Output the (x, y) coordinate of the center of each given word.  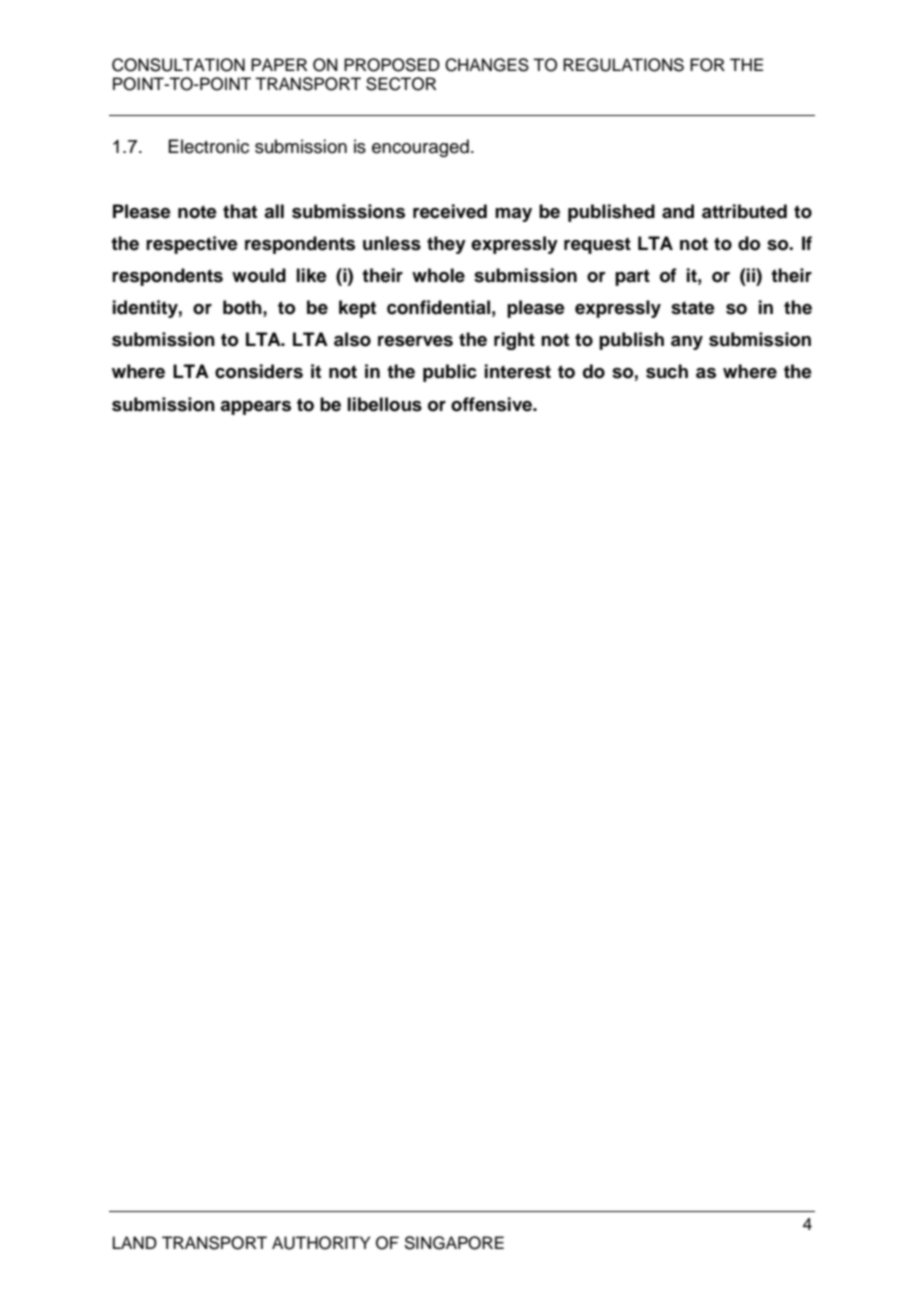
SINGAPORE (454, 1243)
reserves (415, 341)
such (667, 371)
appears (255, 408)
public (450, 373)
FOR (707, 65)
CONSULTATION (178, 65)
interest (518, 371)
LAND (135, 1242)
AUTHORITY (321, 1243)
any (687, 343)
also (352, 339)
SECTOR (401, 84)
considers (259, 371)
